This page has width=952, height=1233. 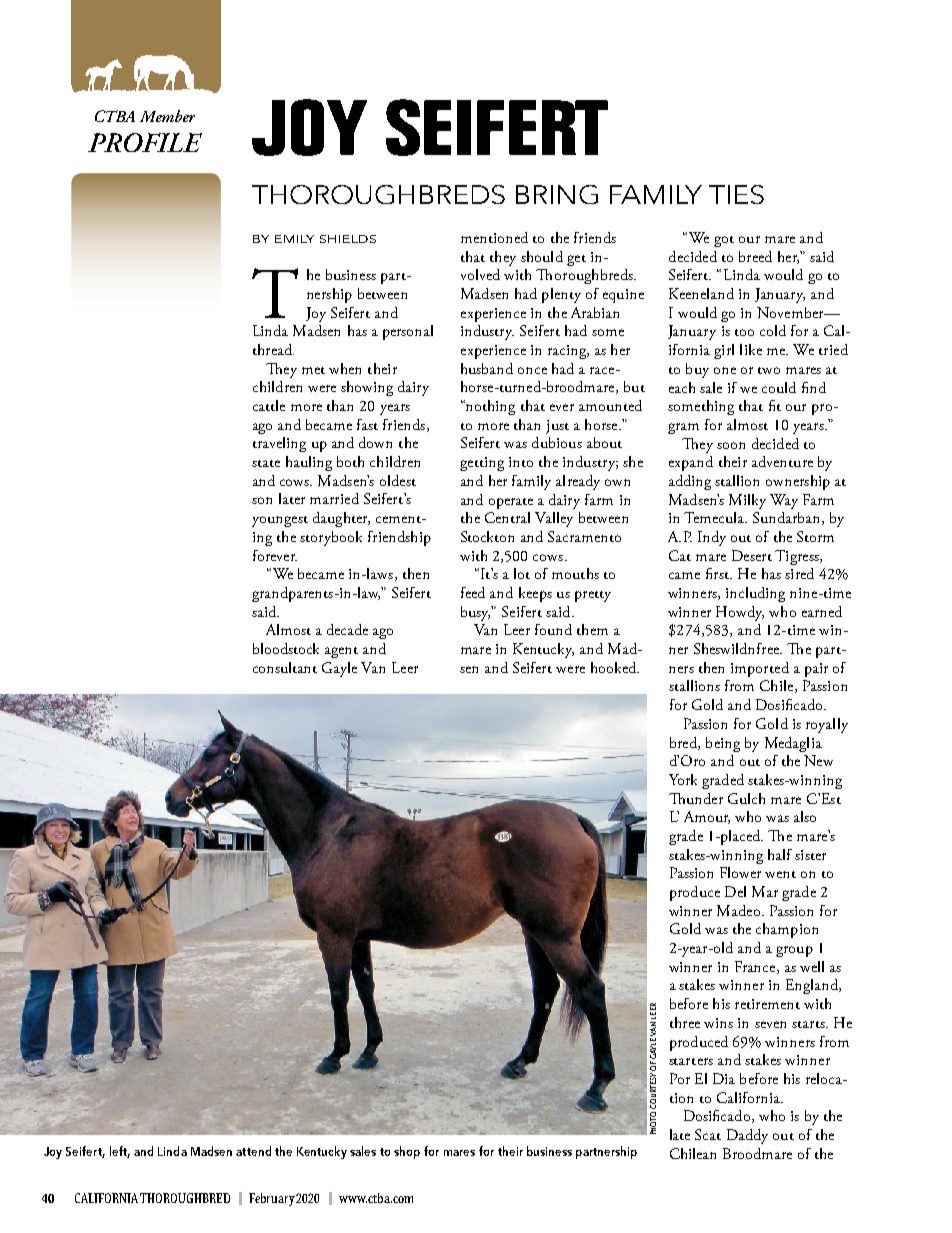 What do you see at coordinates (253, 1151) in the page?
I see `attend` at bounding box center [253, 1151].
